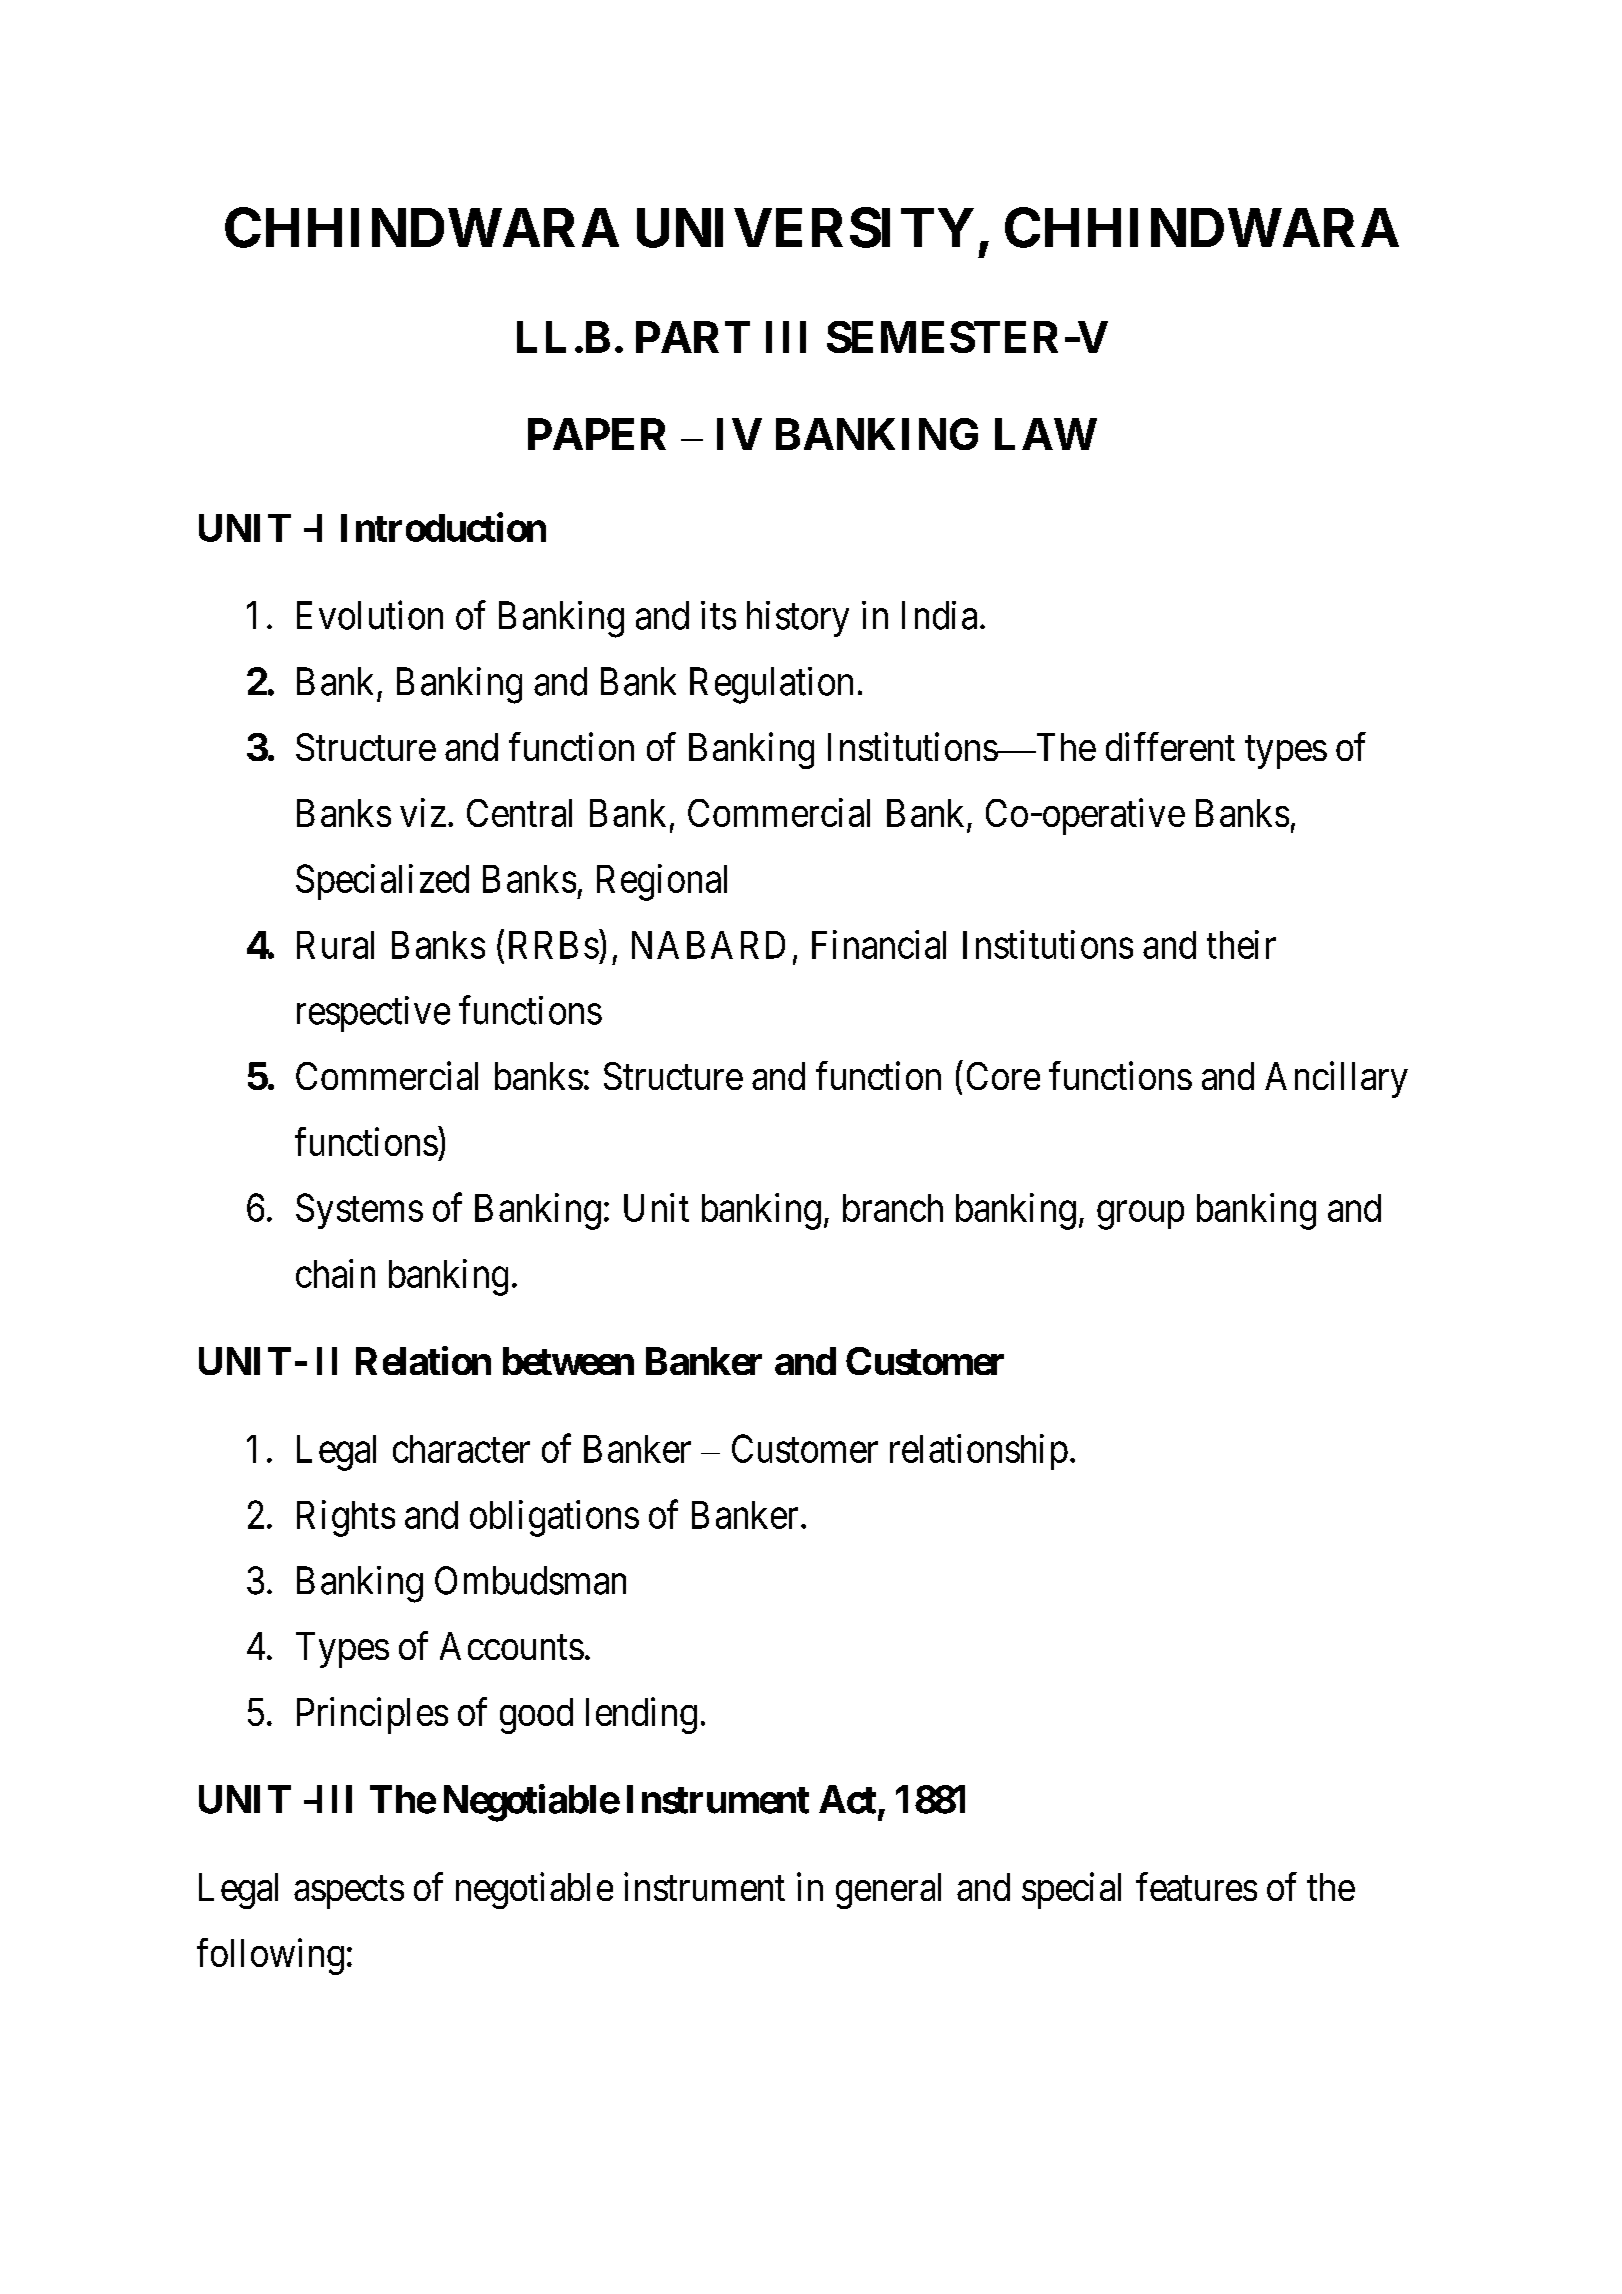 Image resolution: width=1622 pixels, height=2294 pixels. I want to click on LAW, so click(1046, 434).
